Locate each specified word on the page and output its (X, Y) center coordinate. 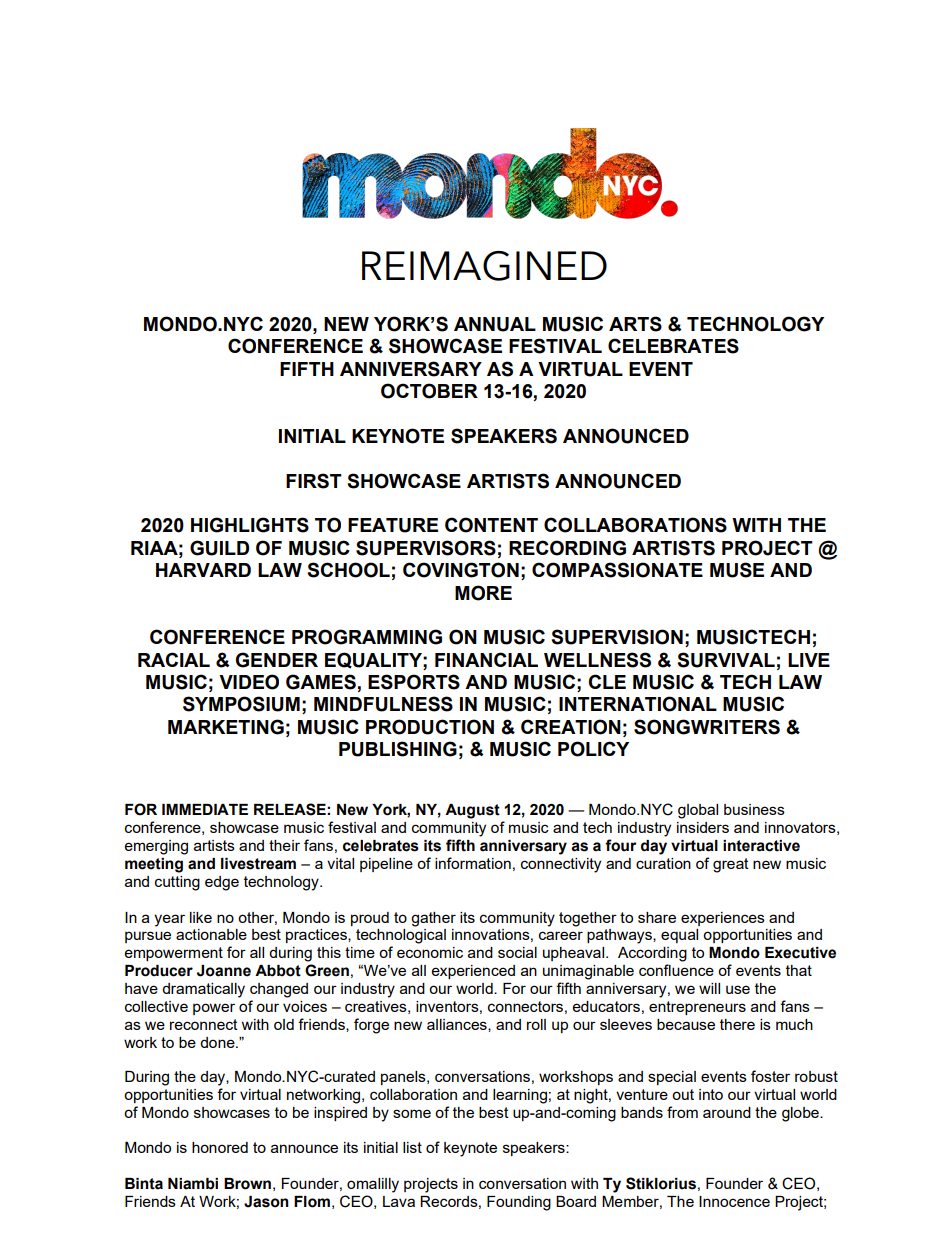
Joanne (224, 971)
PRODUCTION (430, 727)
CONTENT (491, 525)
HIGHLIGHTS (250, 525)
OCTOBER (429, 391)
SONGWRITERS (707, 727)
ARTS (635, 324)
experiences (723, 919)
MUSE (737, 570)
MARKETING (226, 727)
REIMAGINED (484, 266)
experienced (473, 972)
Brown (247, 1184)
